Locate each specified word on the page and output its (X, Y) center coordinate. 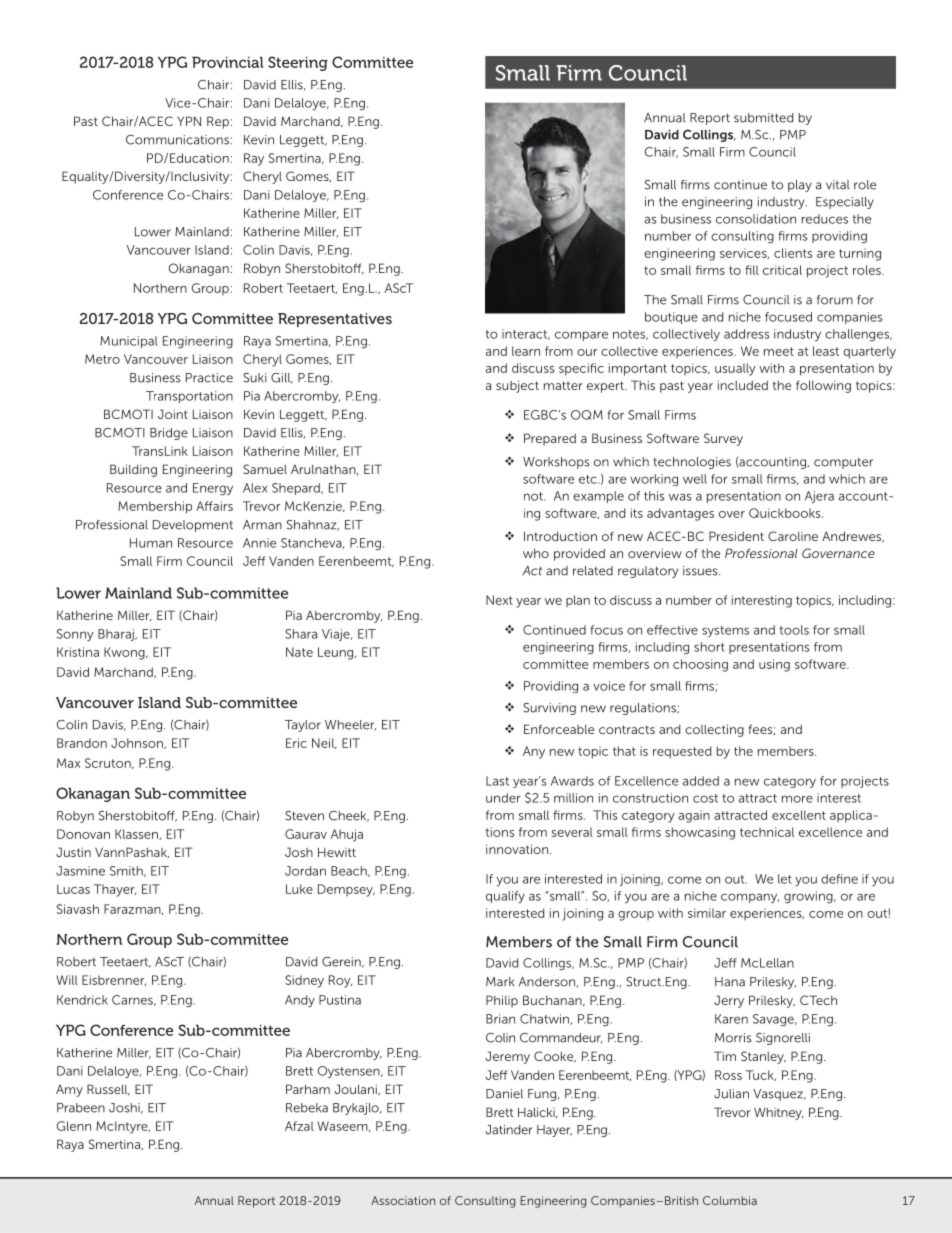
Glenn (74, 1126)
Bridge (169, 434)
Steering (298, 63)
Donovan (83, 834)
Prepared (550, 439)
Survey (723, 439)
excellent (799, 815)
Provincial (227, 62)
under (503, 798)
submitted (763, 118)
